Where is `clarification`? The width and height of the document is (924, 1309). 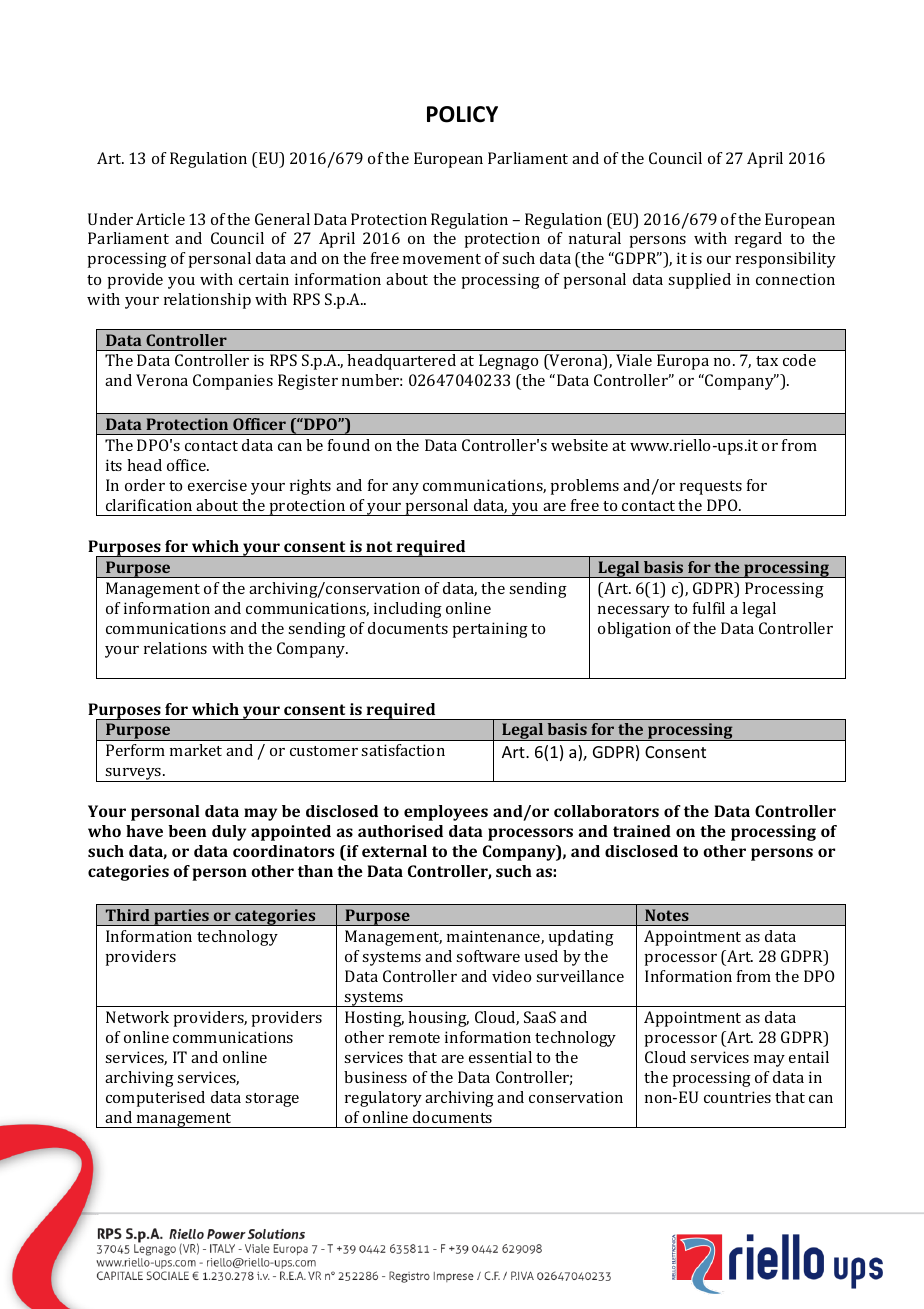
clarification is located at coordinates (149, 505).
